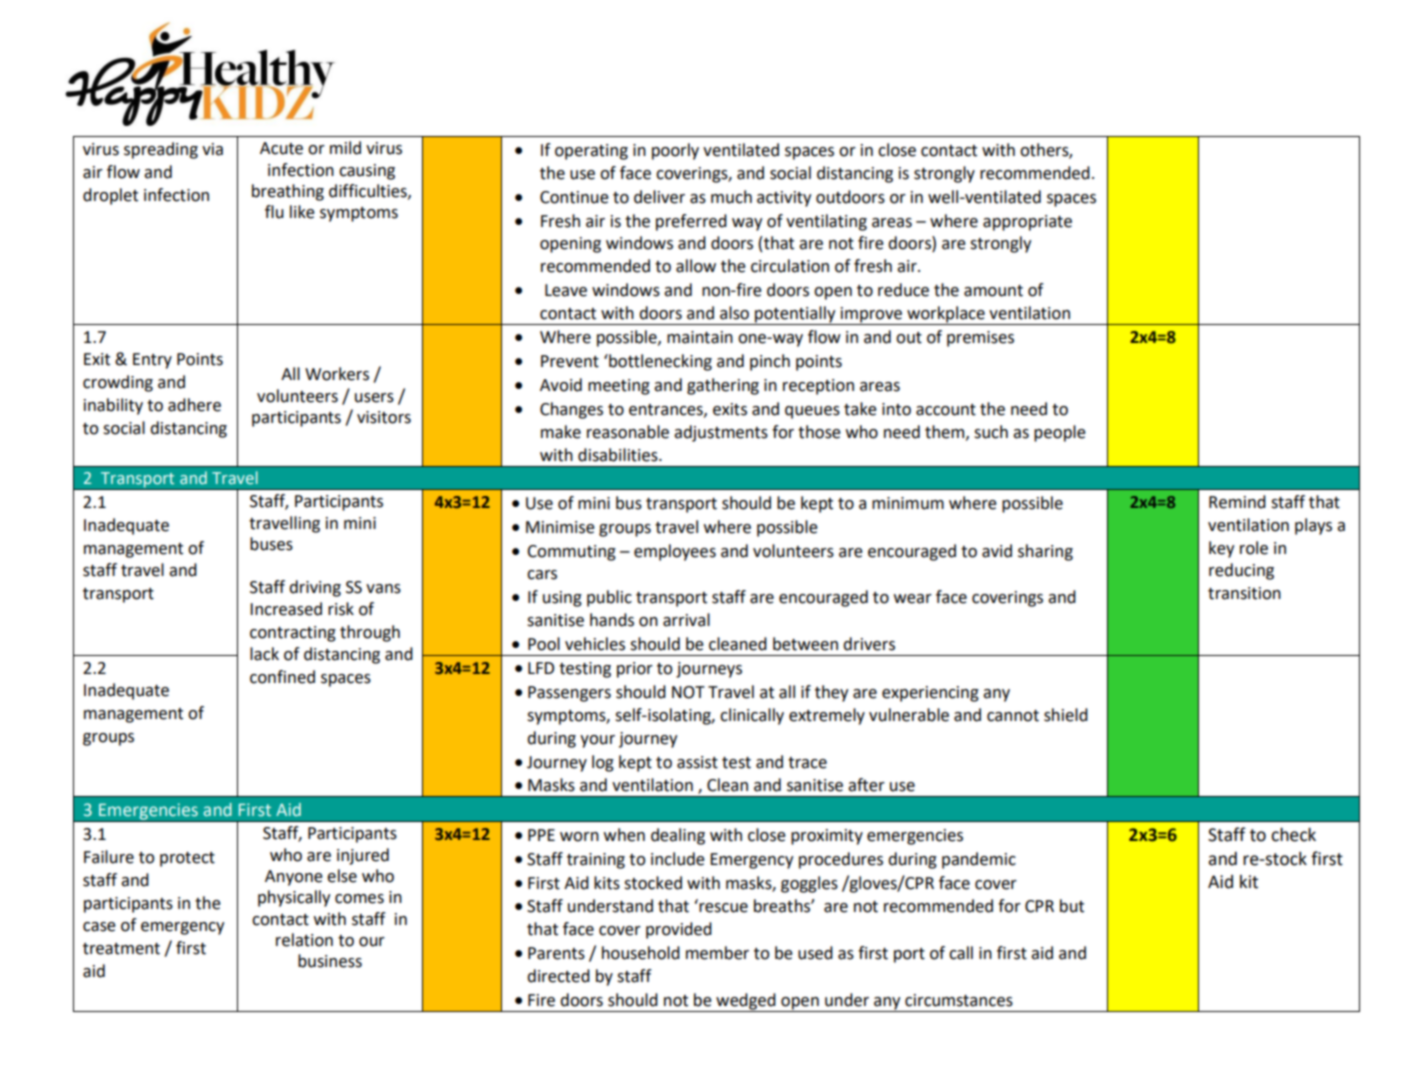 The height and width of the screenshot is (1089, 1409). I want to click on people, so click(1060, 433).
